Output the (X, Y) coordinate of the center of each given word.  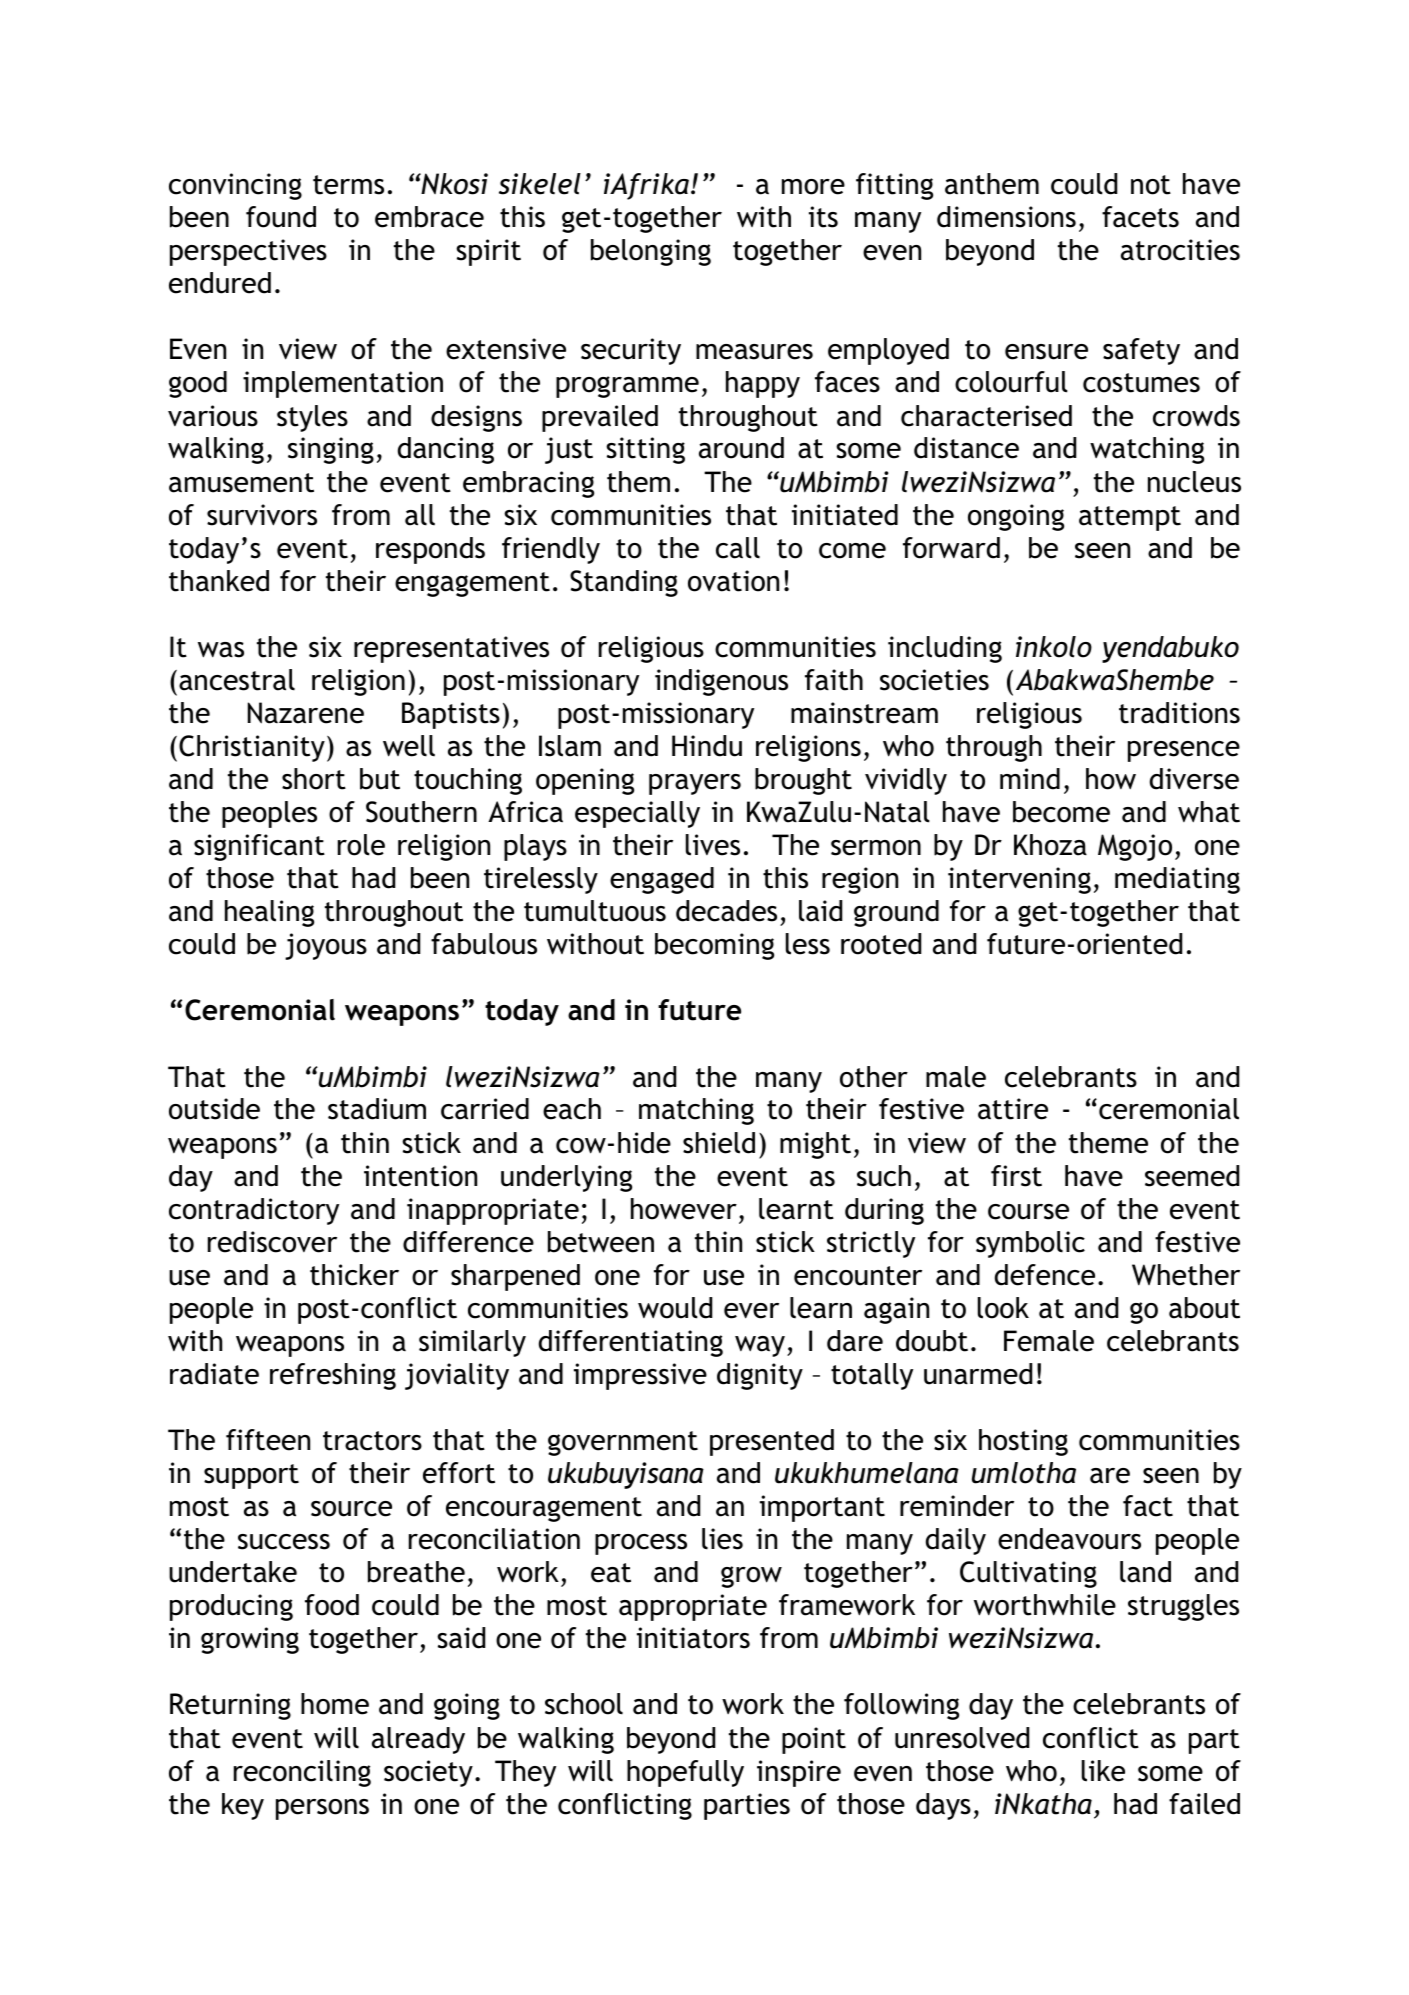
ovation (733, 581)
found (281, 217)
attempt (1130, 518)
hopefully (685, 1773)
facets (1140, 217)
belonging (651, 252)
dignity (760, 1376)
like (1103, 1771)
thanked (219, 581)
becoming (714, 946)
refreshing (333, 1376)
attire (1013, 1109)
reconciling (302, 1773)
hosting (1023, 1442)
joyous (326, 946)
